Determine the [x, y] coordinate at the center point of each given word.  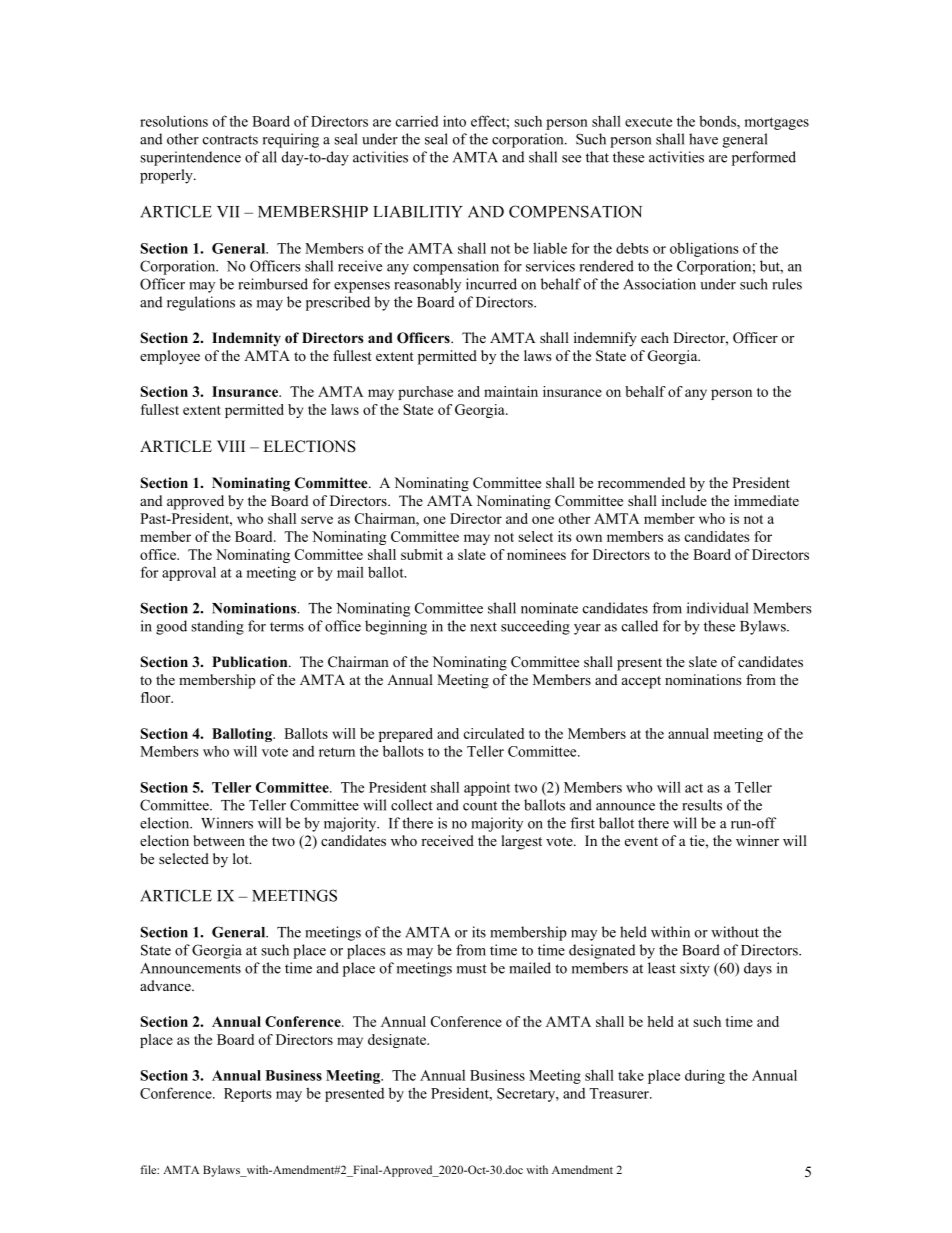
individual [718, 608]
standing [217, 627]
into [454, 121]
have [703, 139]
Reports [248, 1095]
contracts [230, 140]
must [472, 969]
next [483, 627]
